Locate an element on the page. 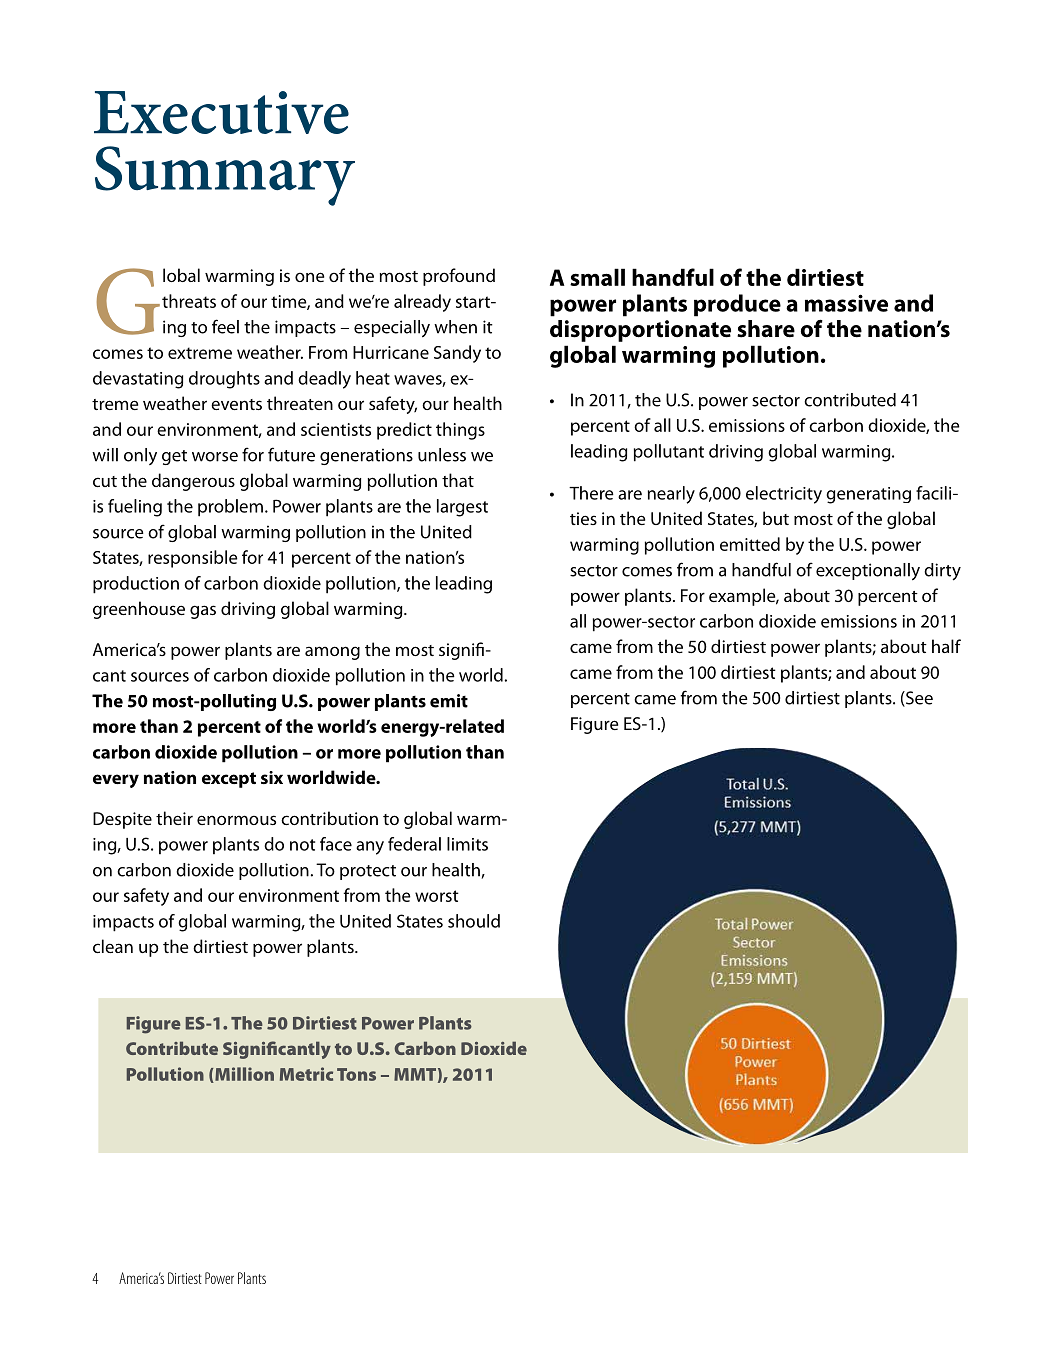 Image resolution: width=1045 pixels, height=1352 pixels. Million is located at coordinates (243, 1075).
